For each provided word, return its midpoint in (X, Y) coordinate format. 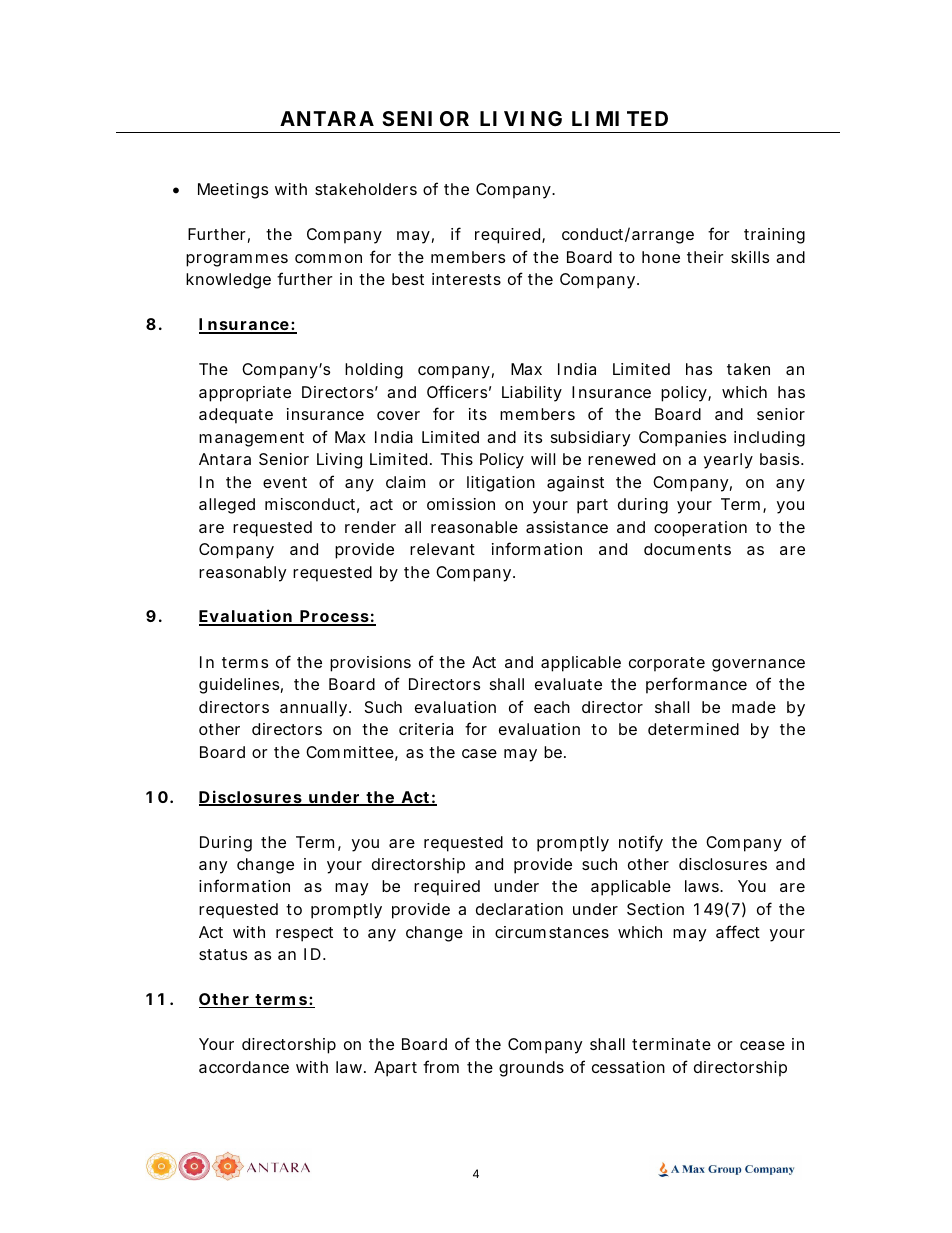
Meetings (233, 191)
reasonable (474, 527)
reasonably (242, 574)
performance (696, 685)
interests (466, 279)
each (552, 707)
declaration (519, 909)
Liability (532, 394)
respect (304, 934)
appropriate (245, 394)
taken (748, 369)
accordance (244, 1067)
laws (703, 886)
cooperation (700, 529)
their (705, 257)
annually (313, 709)
